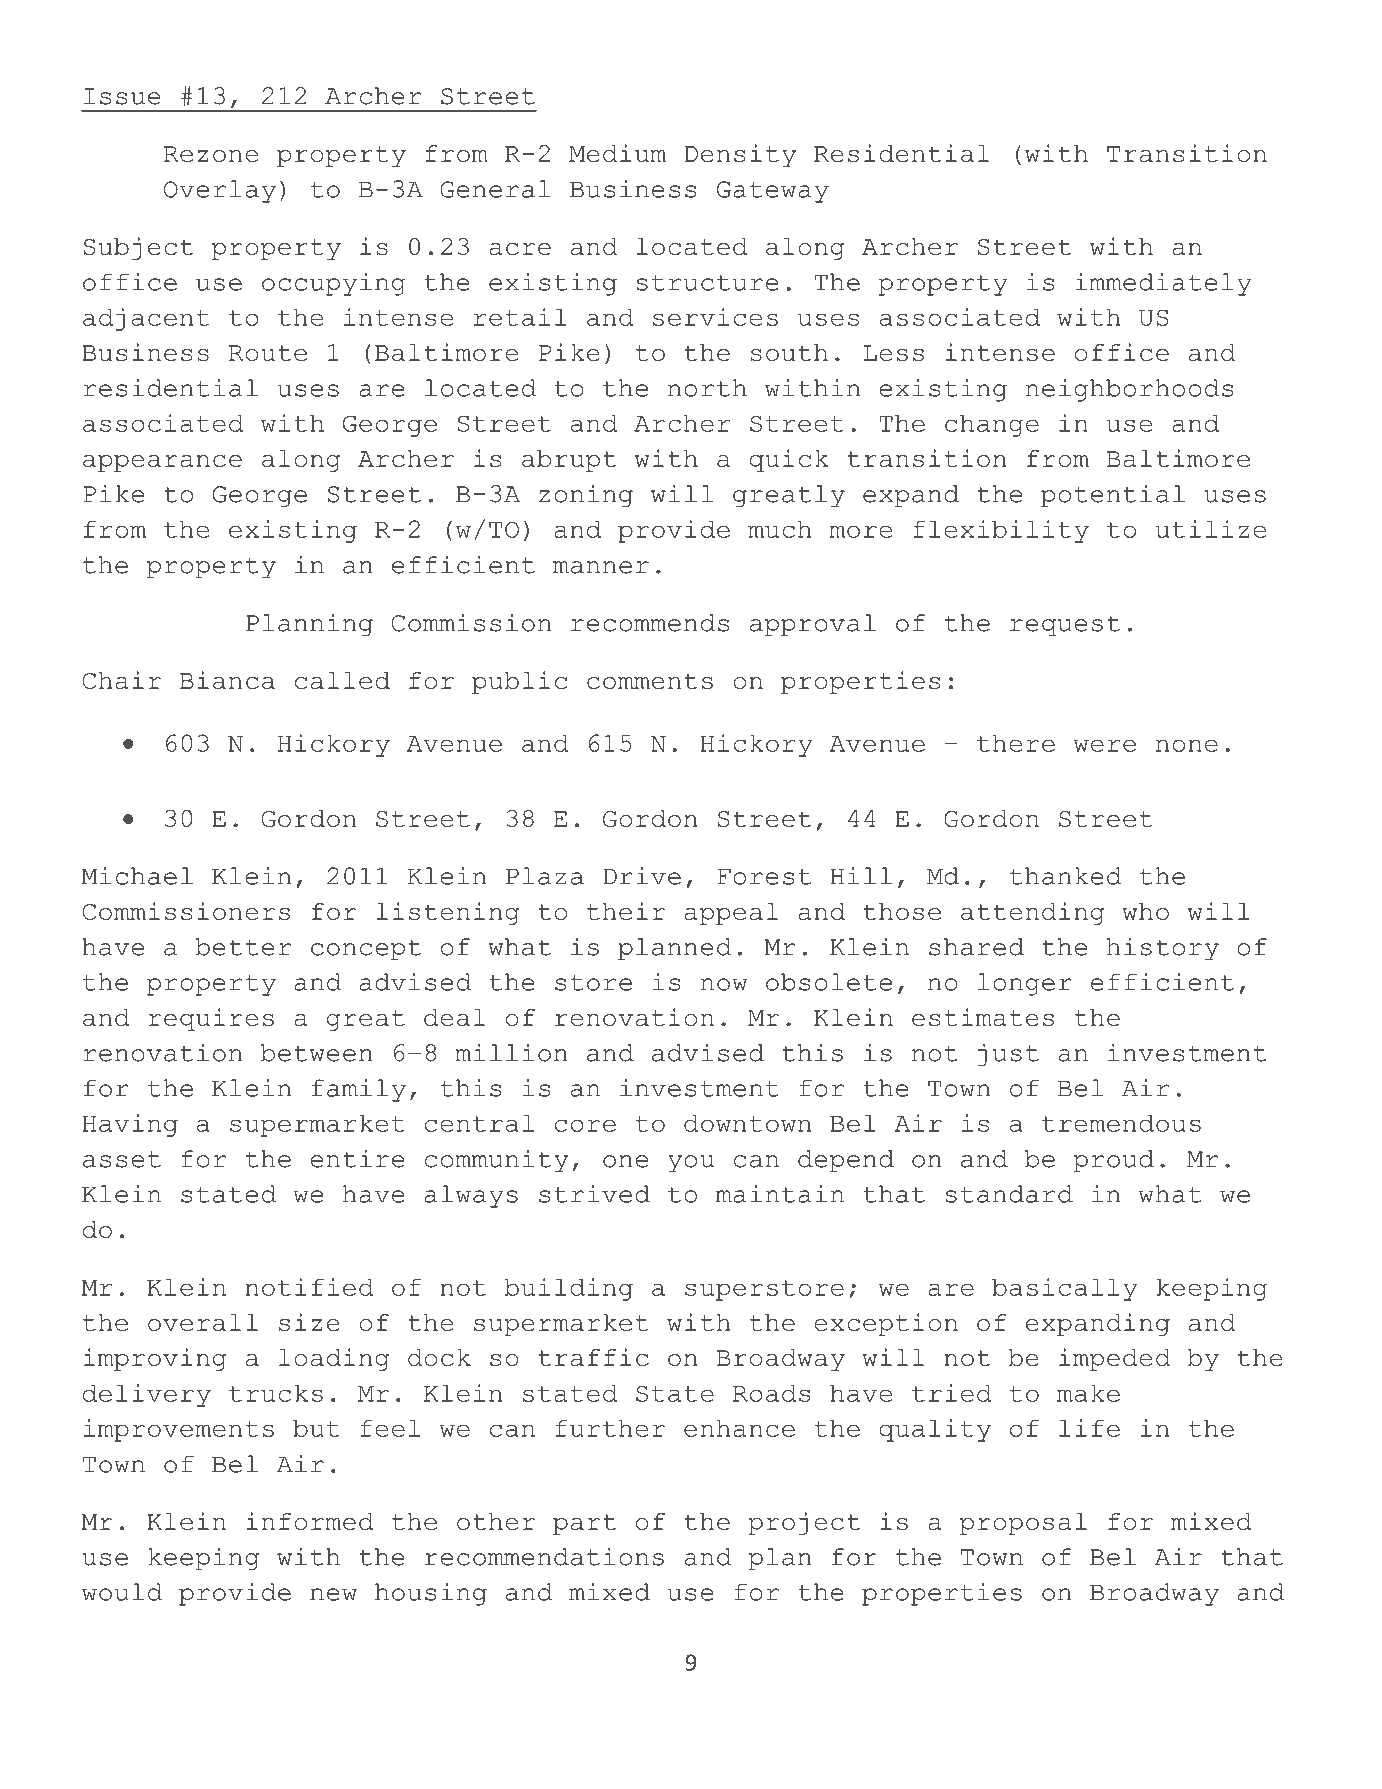 The height and width of the document is (1789, 1382). What do you see at coordinates (617, 153) in the document?
I see `Medium` at bounding box center [617, 153].
